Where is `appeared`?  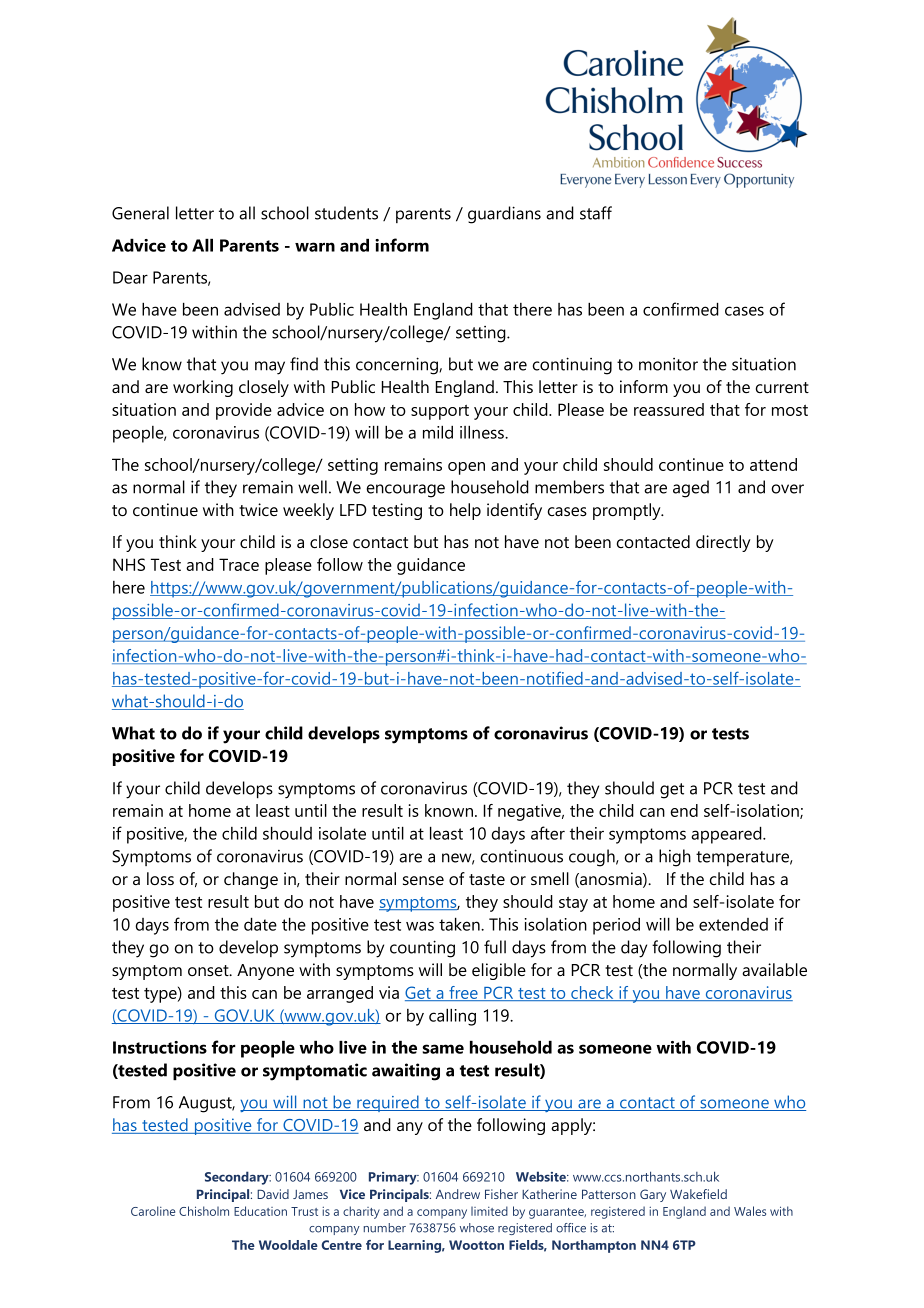 appeared is located at coordinates (727, 835).
